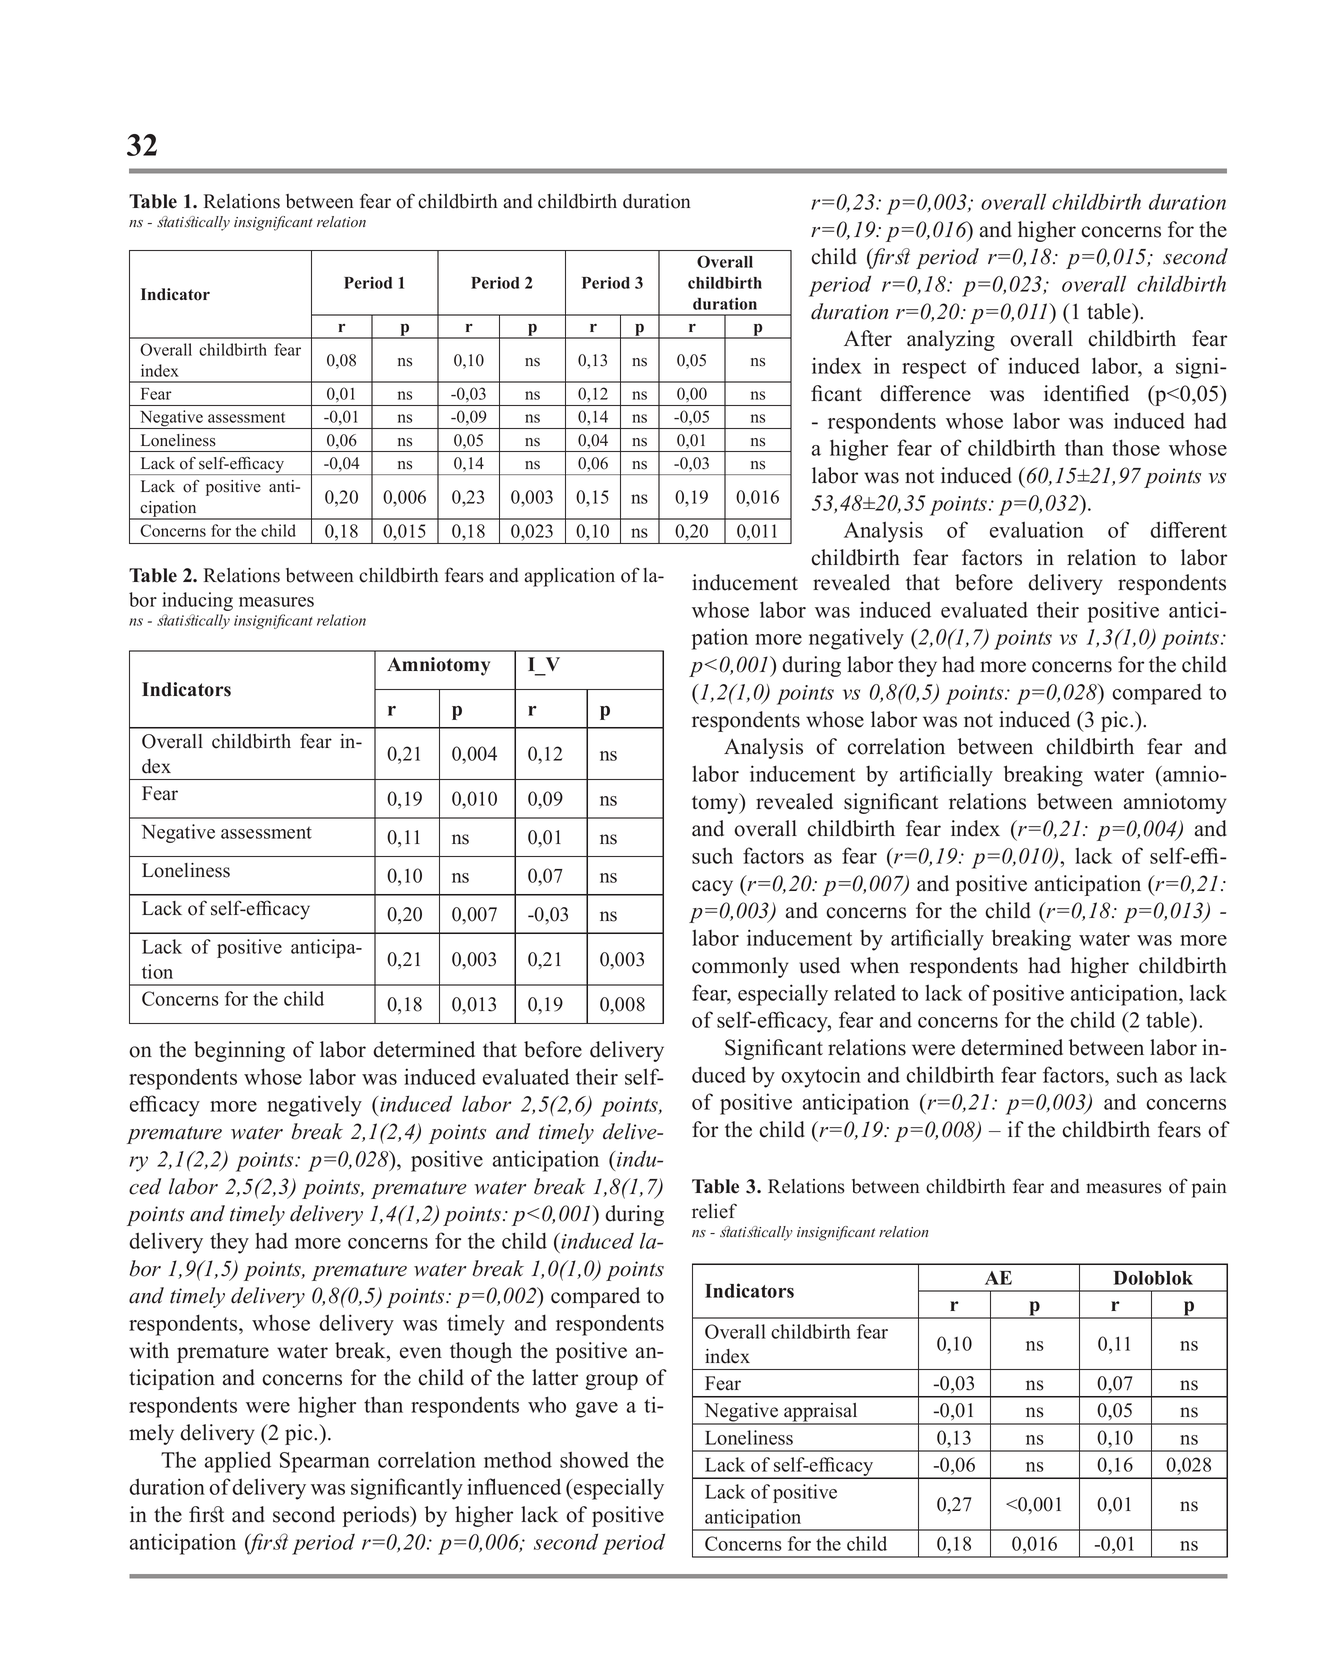  Describe the element at coordinates (1086, 393) in the screenshot. I see `identified` at that location.
